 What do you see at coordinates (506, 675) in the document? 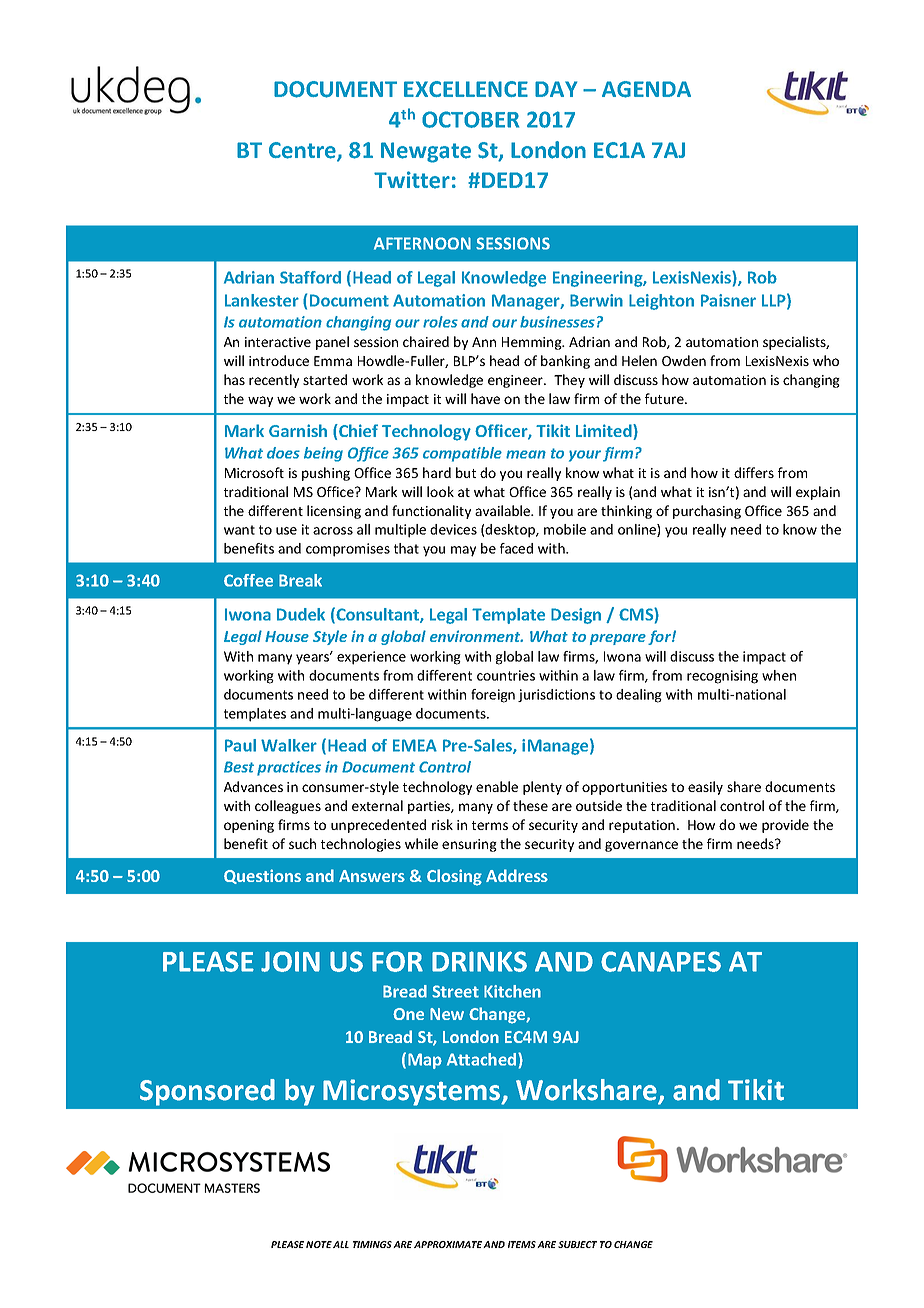
I see `countries` at bounding box center [506, 675].
